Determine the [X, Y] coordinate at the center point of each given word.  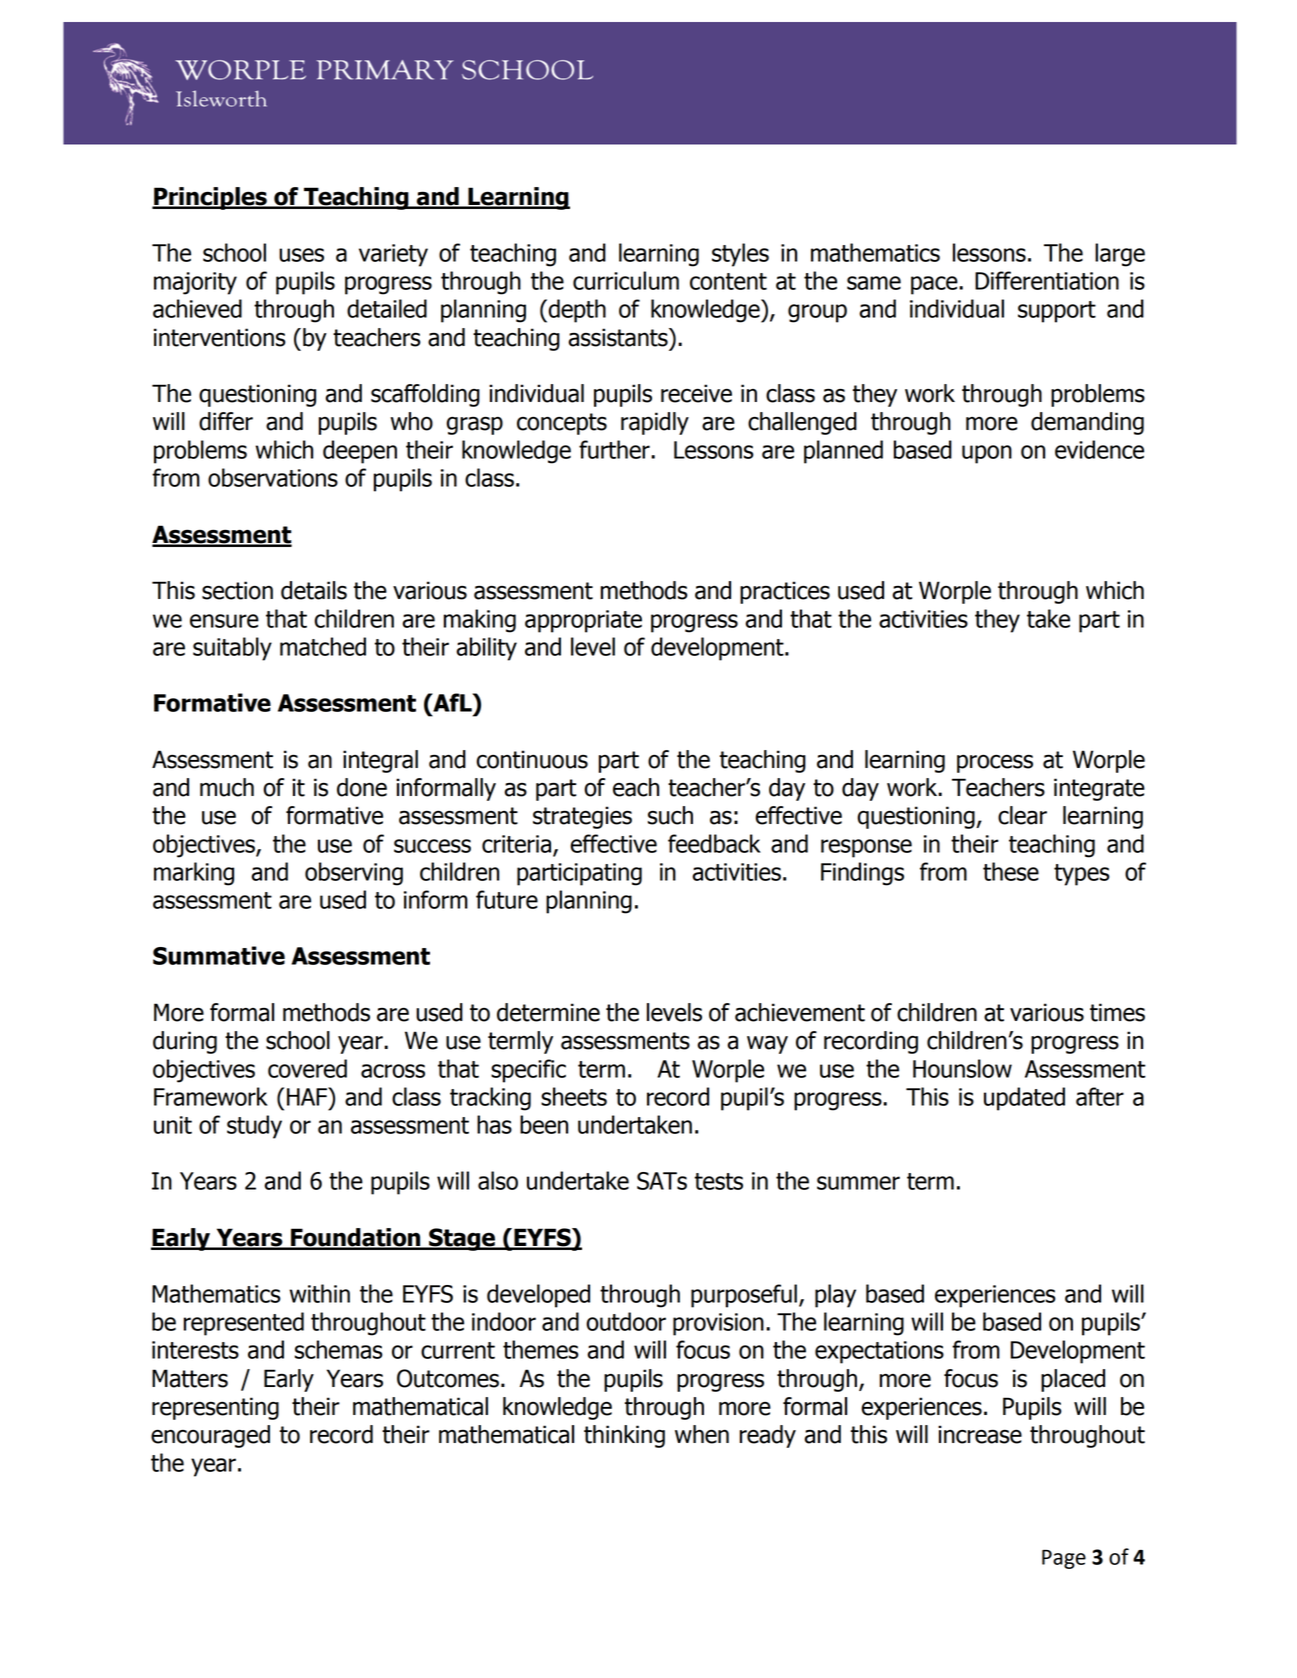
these [1011, 871]
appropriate [583, 621]
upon [987, 454]
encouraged [210, 1436]
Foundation [356, 1238]
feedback [714, 843]
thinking [624, 1436]
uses [301, 255]
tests [719, 1181]
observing [354, 874]
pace [935, 285]
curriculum [626, 280]
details [314, 590]
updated [1024, 1099]
